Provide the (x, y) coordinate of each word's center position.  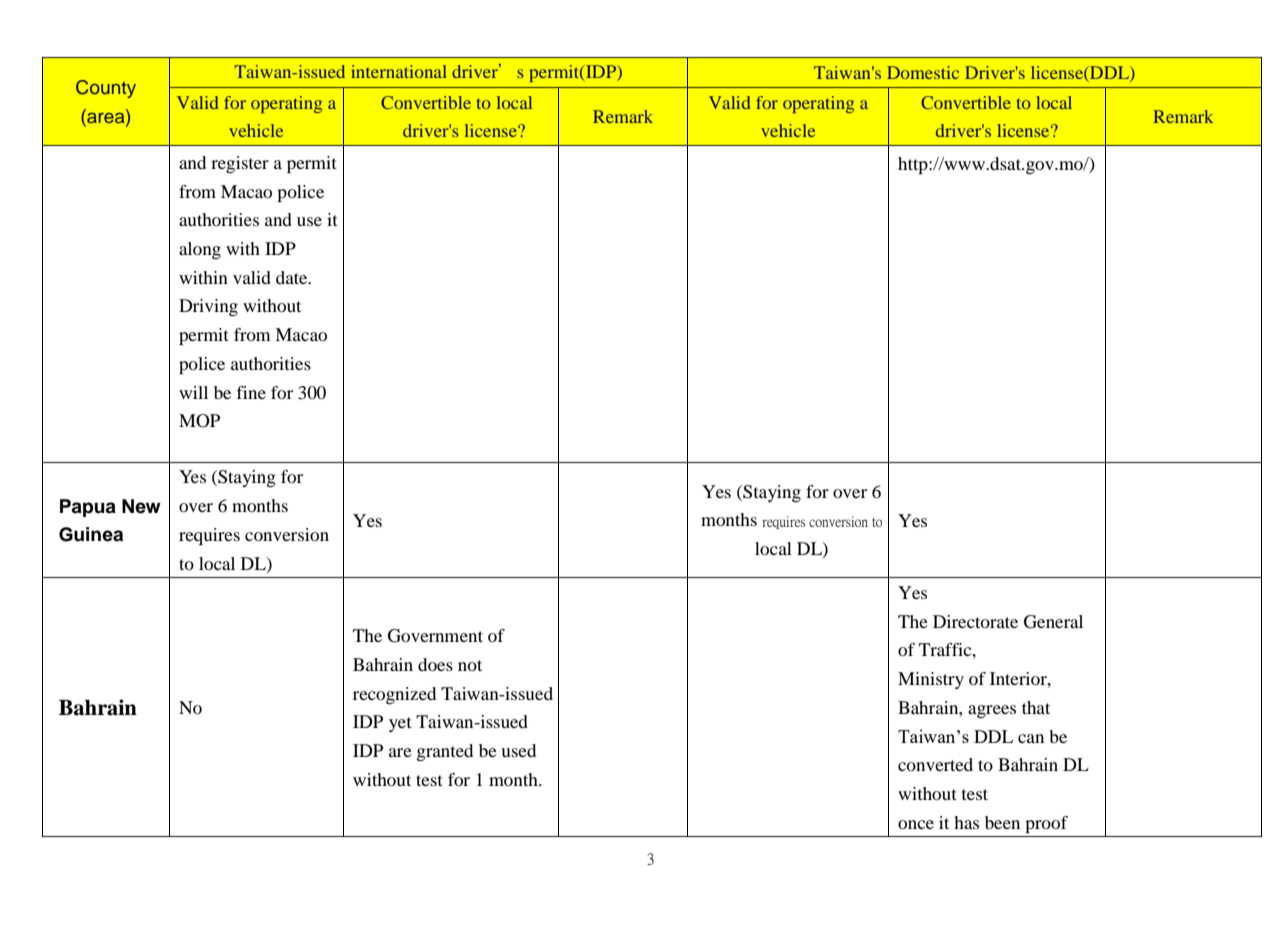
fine (251, 392)
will (193, 392)
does (435, 664)
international (399, 71)
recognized (394, 695)
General (1053, 622)
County (106, 89)
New (141, 506)
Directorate (975, 621)
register (240, 164)
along (200, 250)
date (293, 277)
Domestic (923, 72)
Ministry (931, 680)
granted (444, 752)
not (470, 665)
